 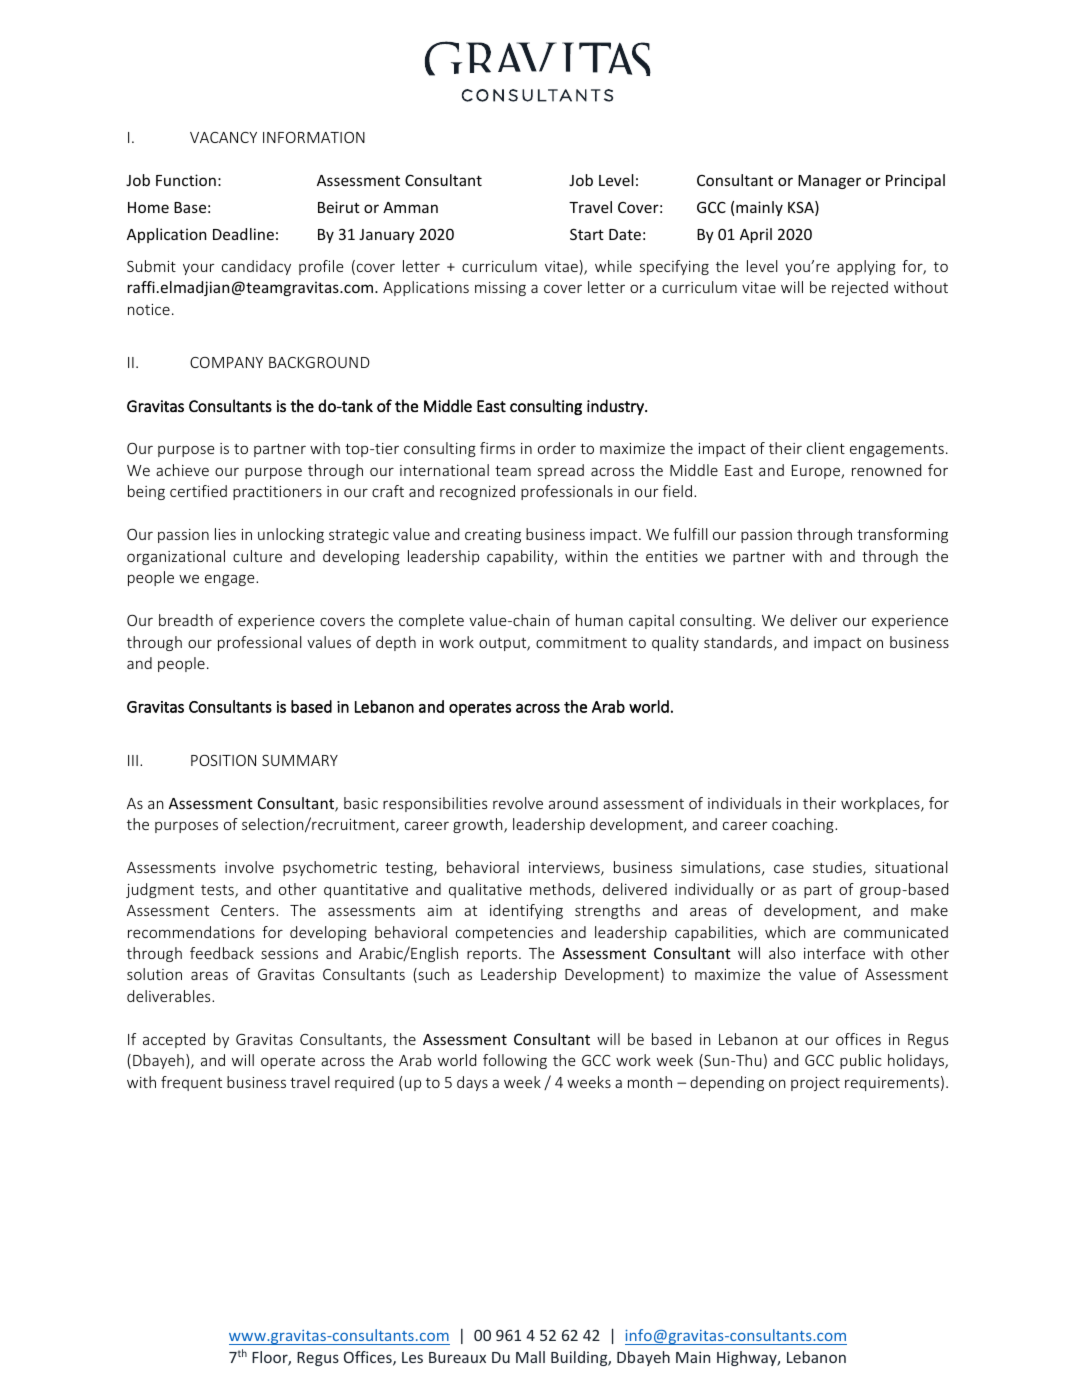 What do you see at coordinates (587, 234) in the document?
I see `Start` at bounding box center [587, 234].
